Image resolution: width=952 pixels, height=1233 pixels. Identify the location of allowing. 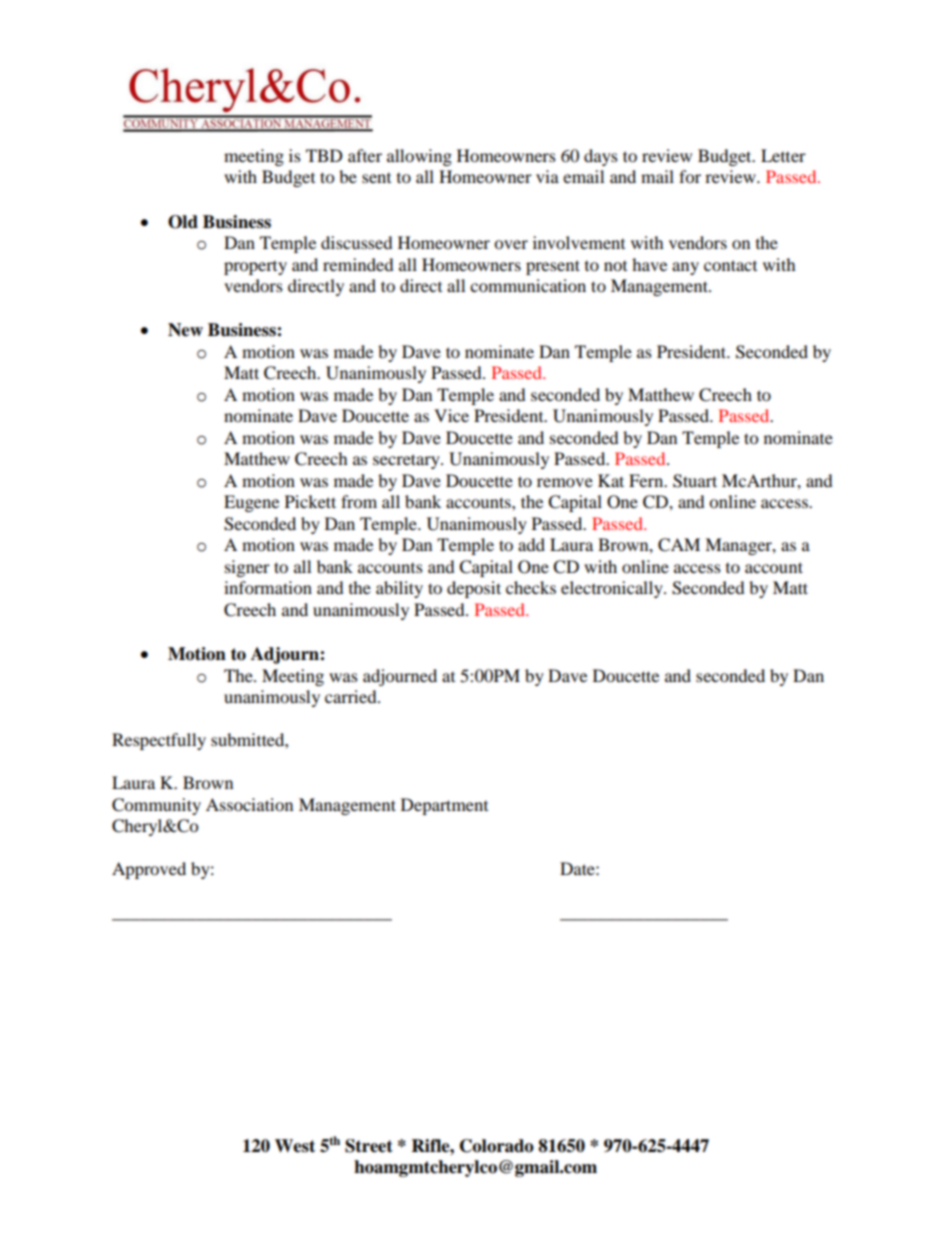
(419, 157).
